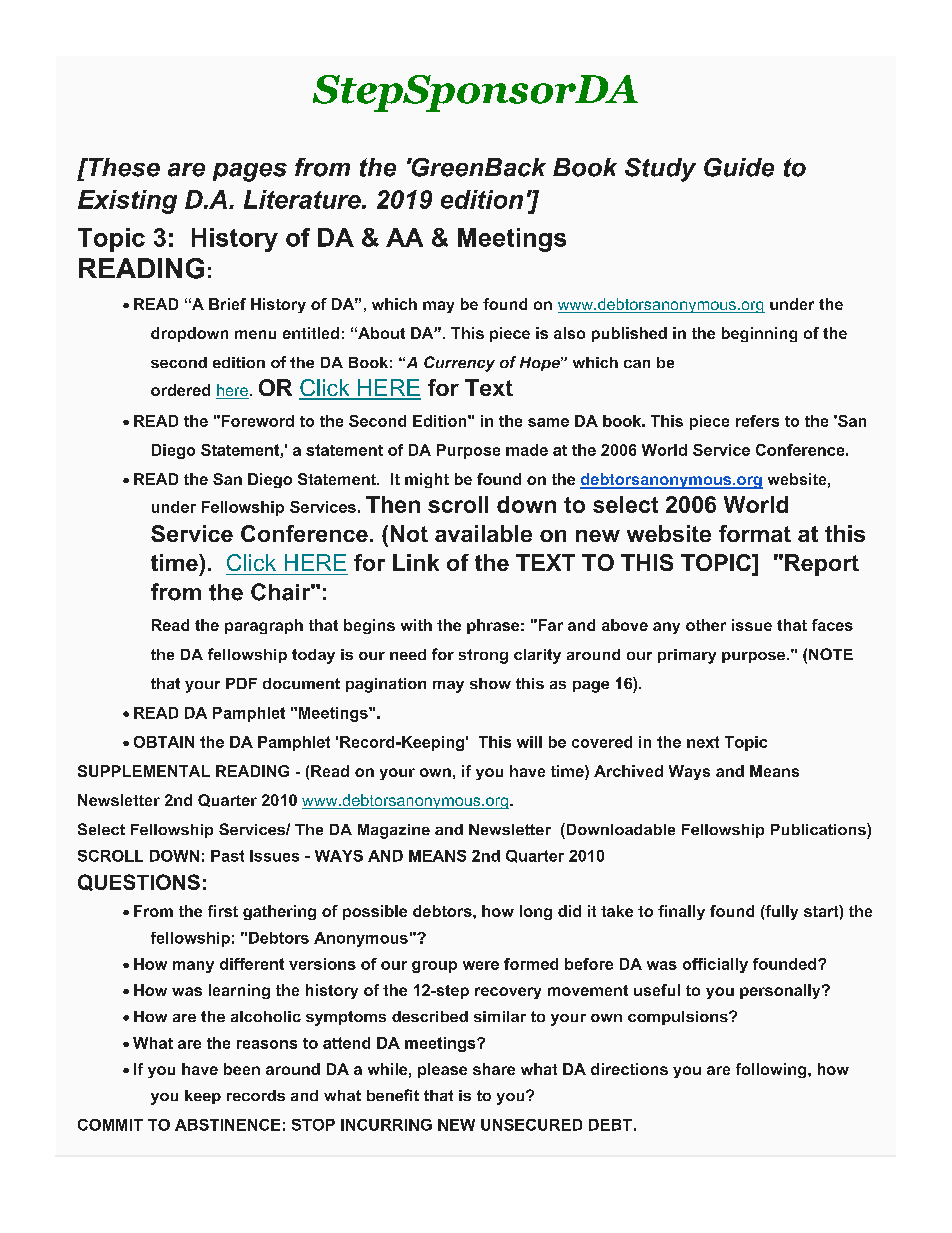  What do you see at coordinates (755, 533) in the screenshot?
I see `format` at bounding box center [755, 533].
